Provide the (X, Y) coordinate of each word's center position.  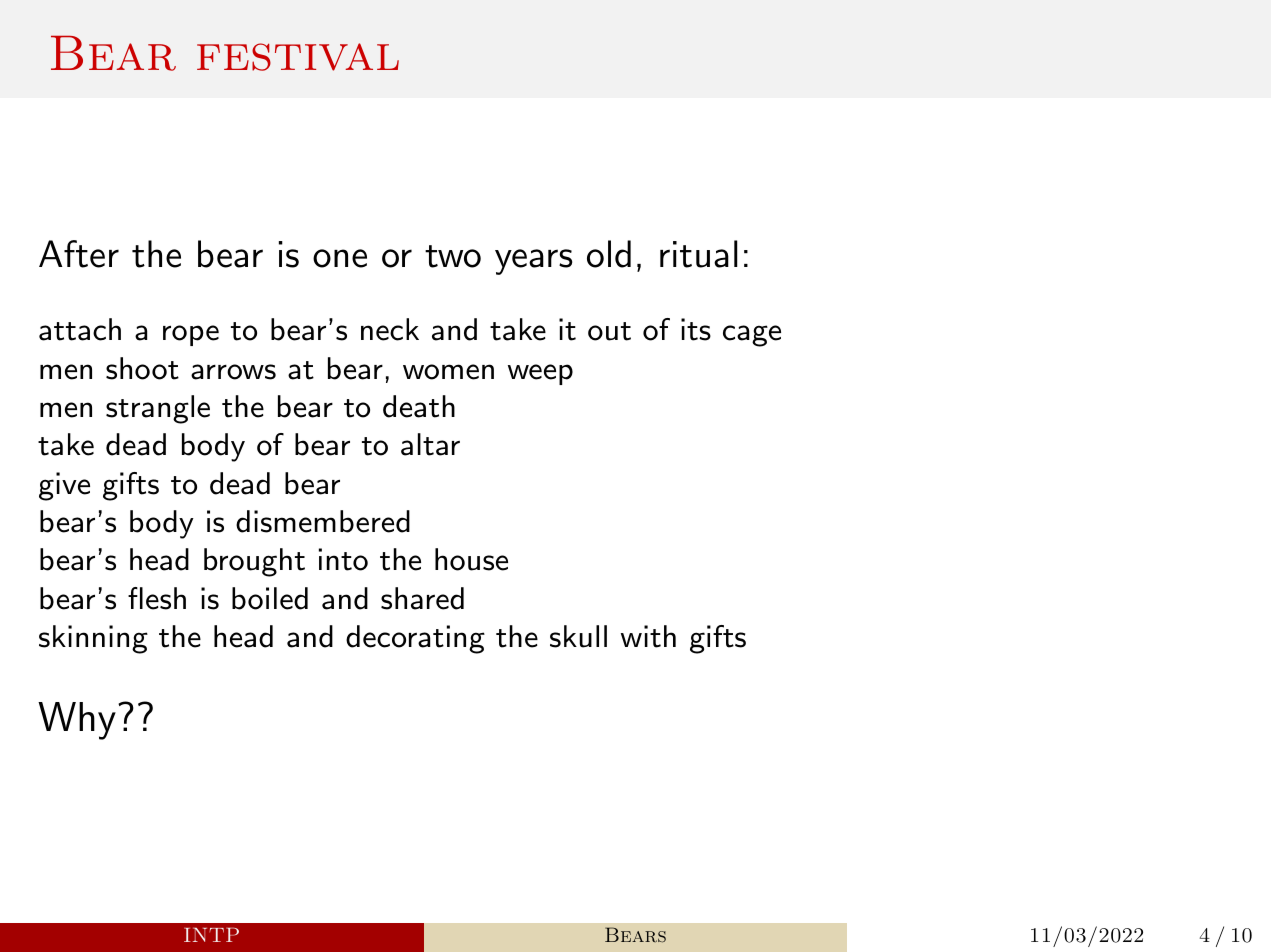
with (648, 636)
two (453, 256)
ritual (699, 254)
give (64, 486)
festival (298, 57)
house (471, 559)
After (79, 254)
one (340, 258)
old (609, 254)
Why (77, 721)
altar (430, 444)
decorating (415, 639)
